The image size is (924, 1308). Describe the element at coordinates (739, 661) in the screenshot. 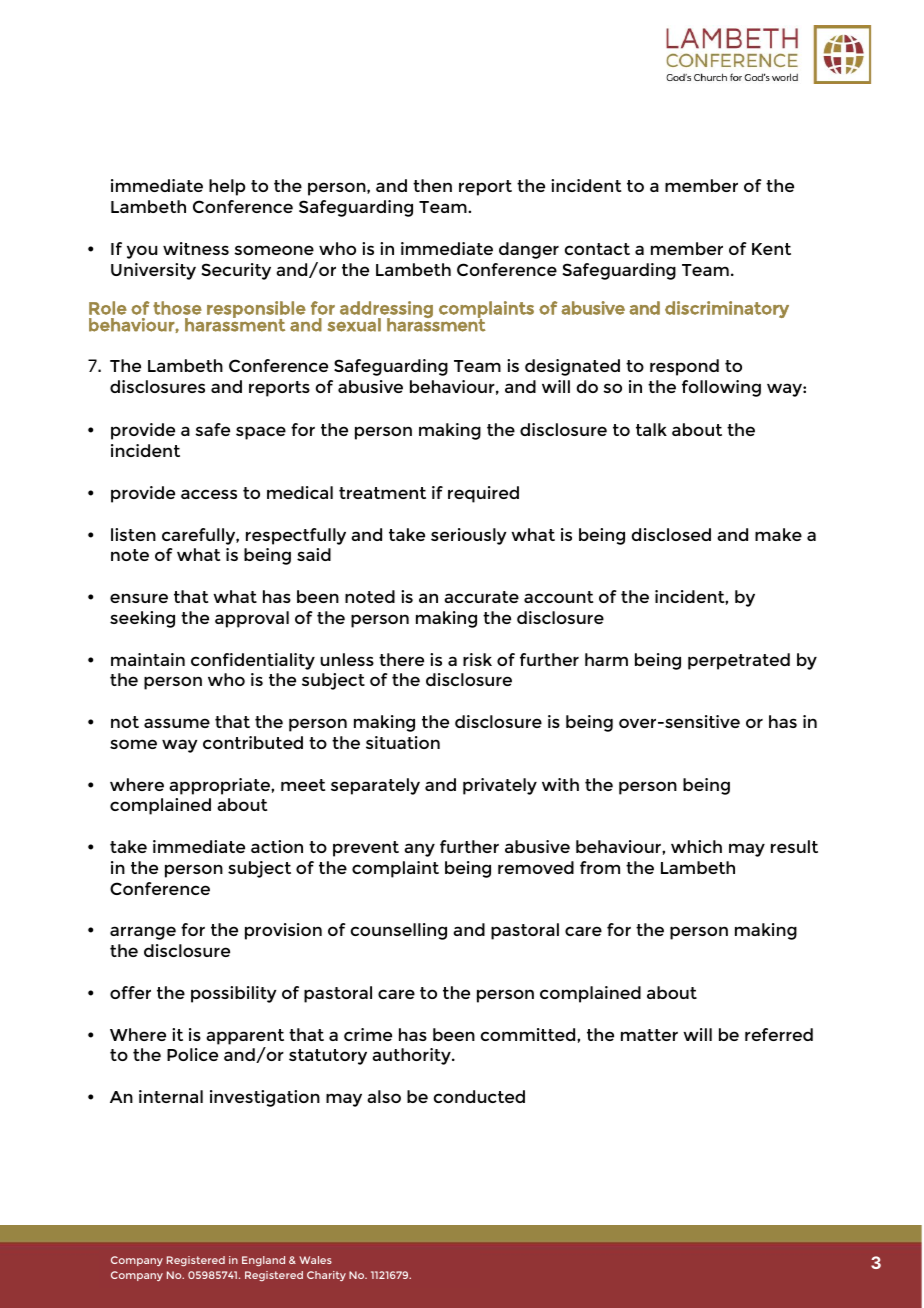

I see `perpetrated` at that location.
